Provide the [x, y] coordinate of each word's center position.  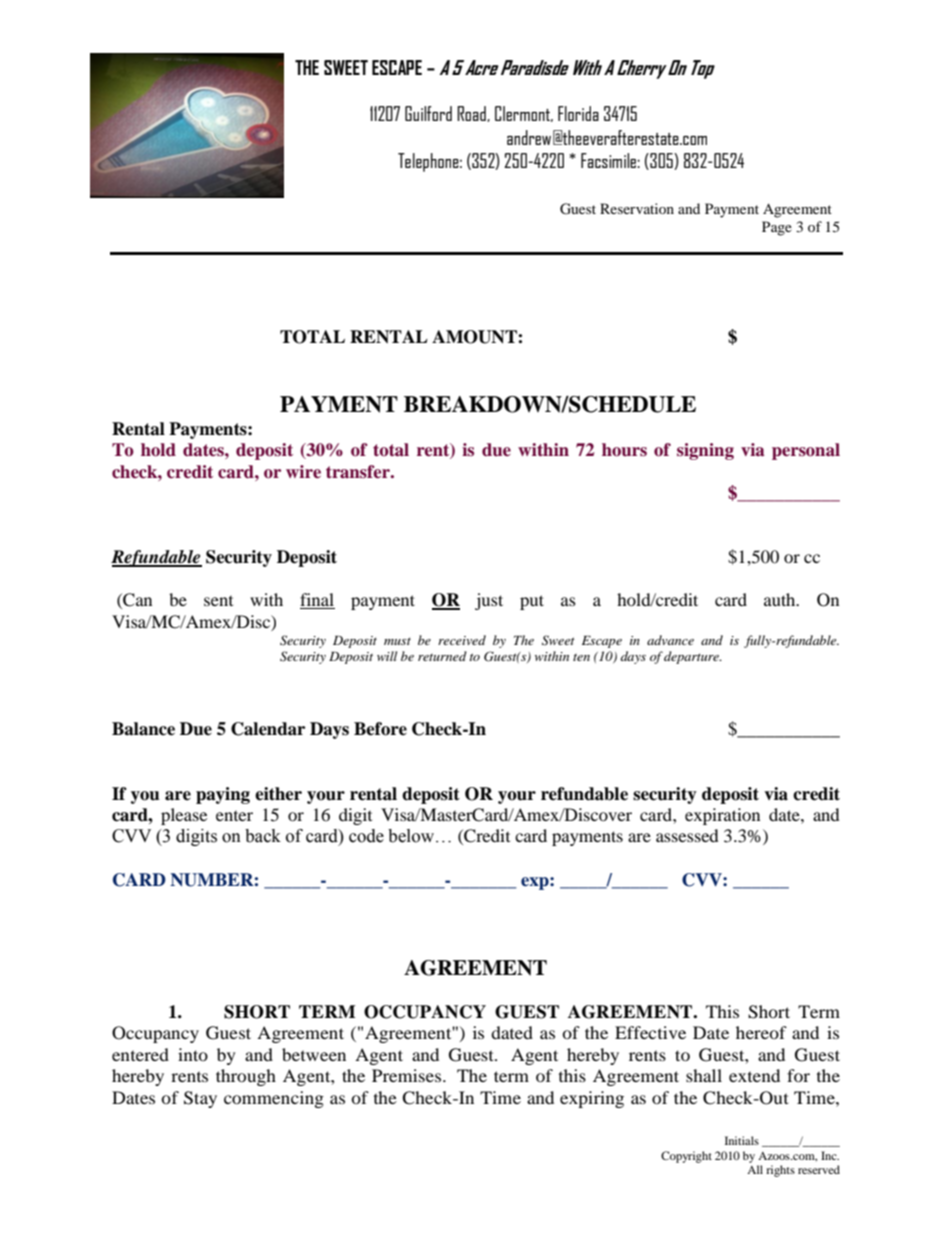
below [412, 836]
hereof [761, 1032]
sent [218, 601]
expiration [722, 816]
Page [777, 228]
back [263, 836]
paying [223, 795]
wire [303, 472]
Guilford [428, 113]
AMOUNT [475, 337]
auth [781, 599]
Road [472, 114]
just [489, 601]
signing [705, 451]
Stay [200, 1099]
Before [380, 729]
